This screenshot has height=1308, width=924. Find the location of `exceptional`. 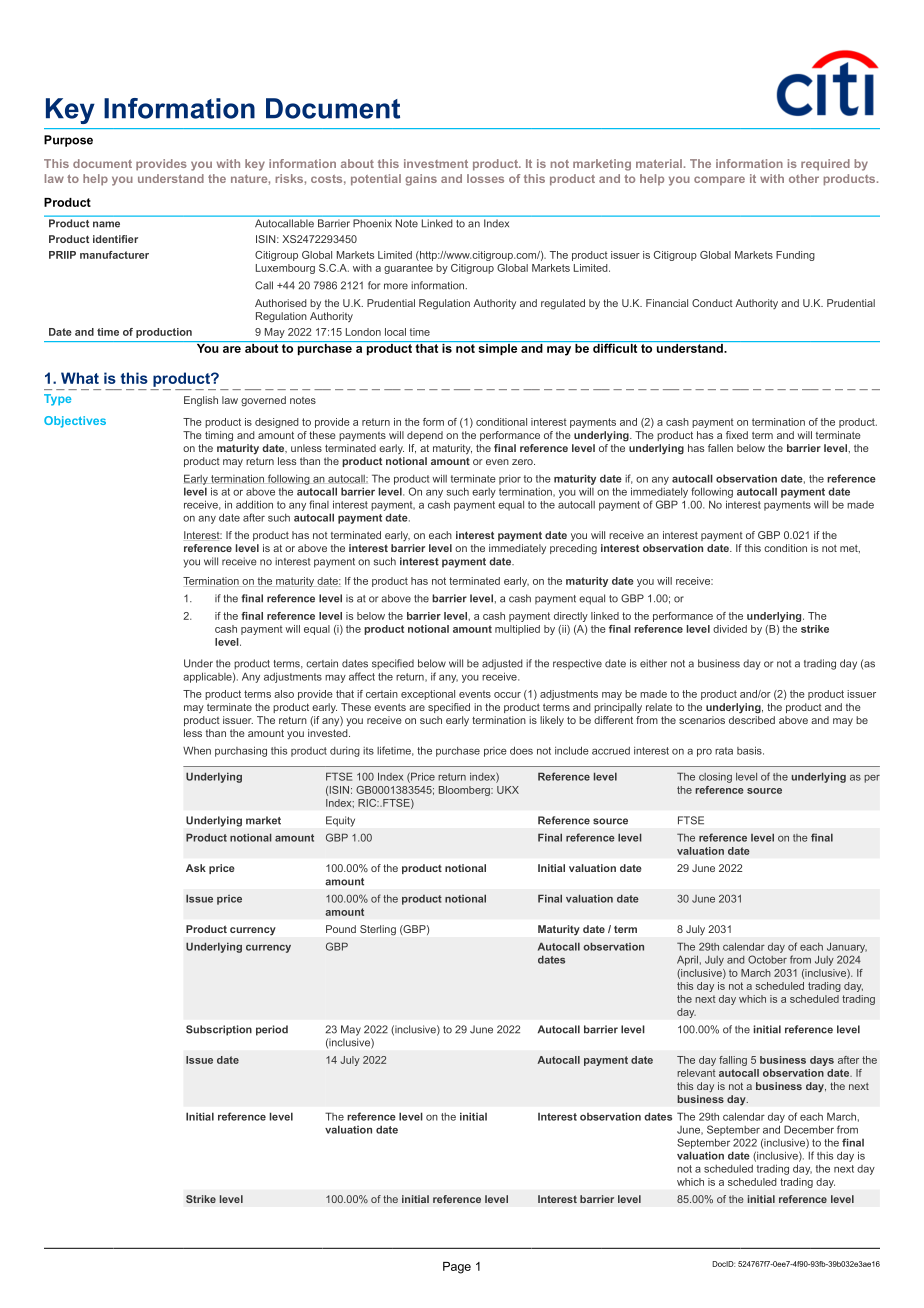

exceptional is located at coordinates (428, 695).
